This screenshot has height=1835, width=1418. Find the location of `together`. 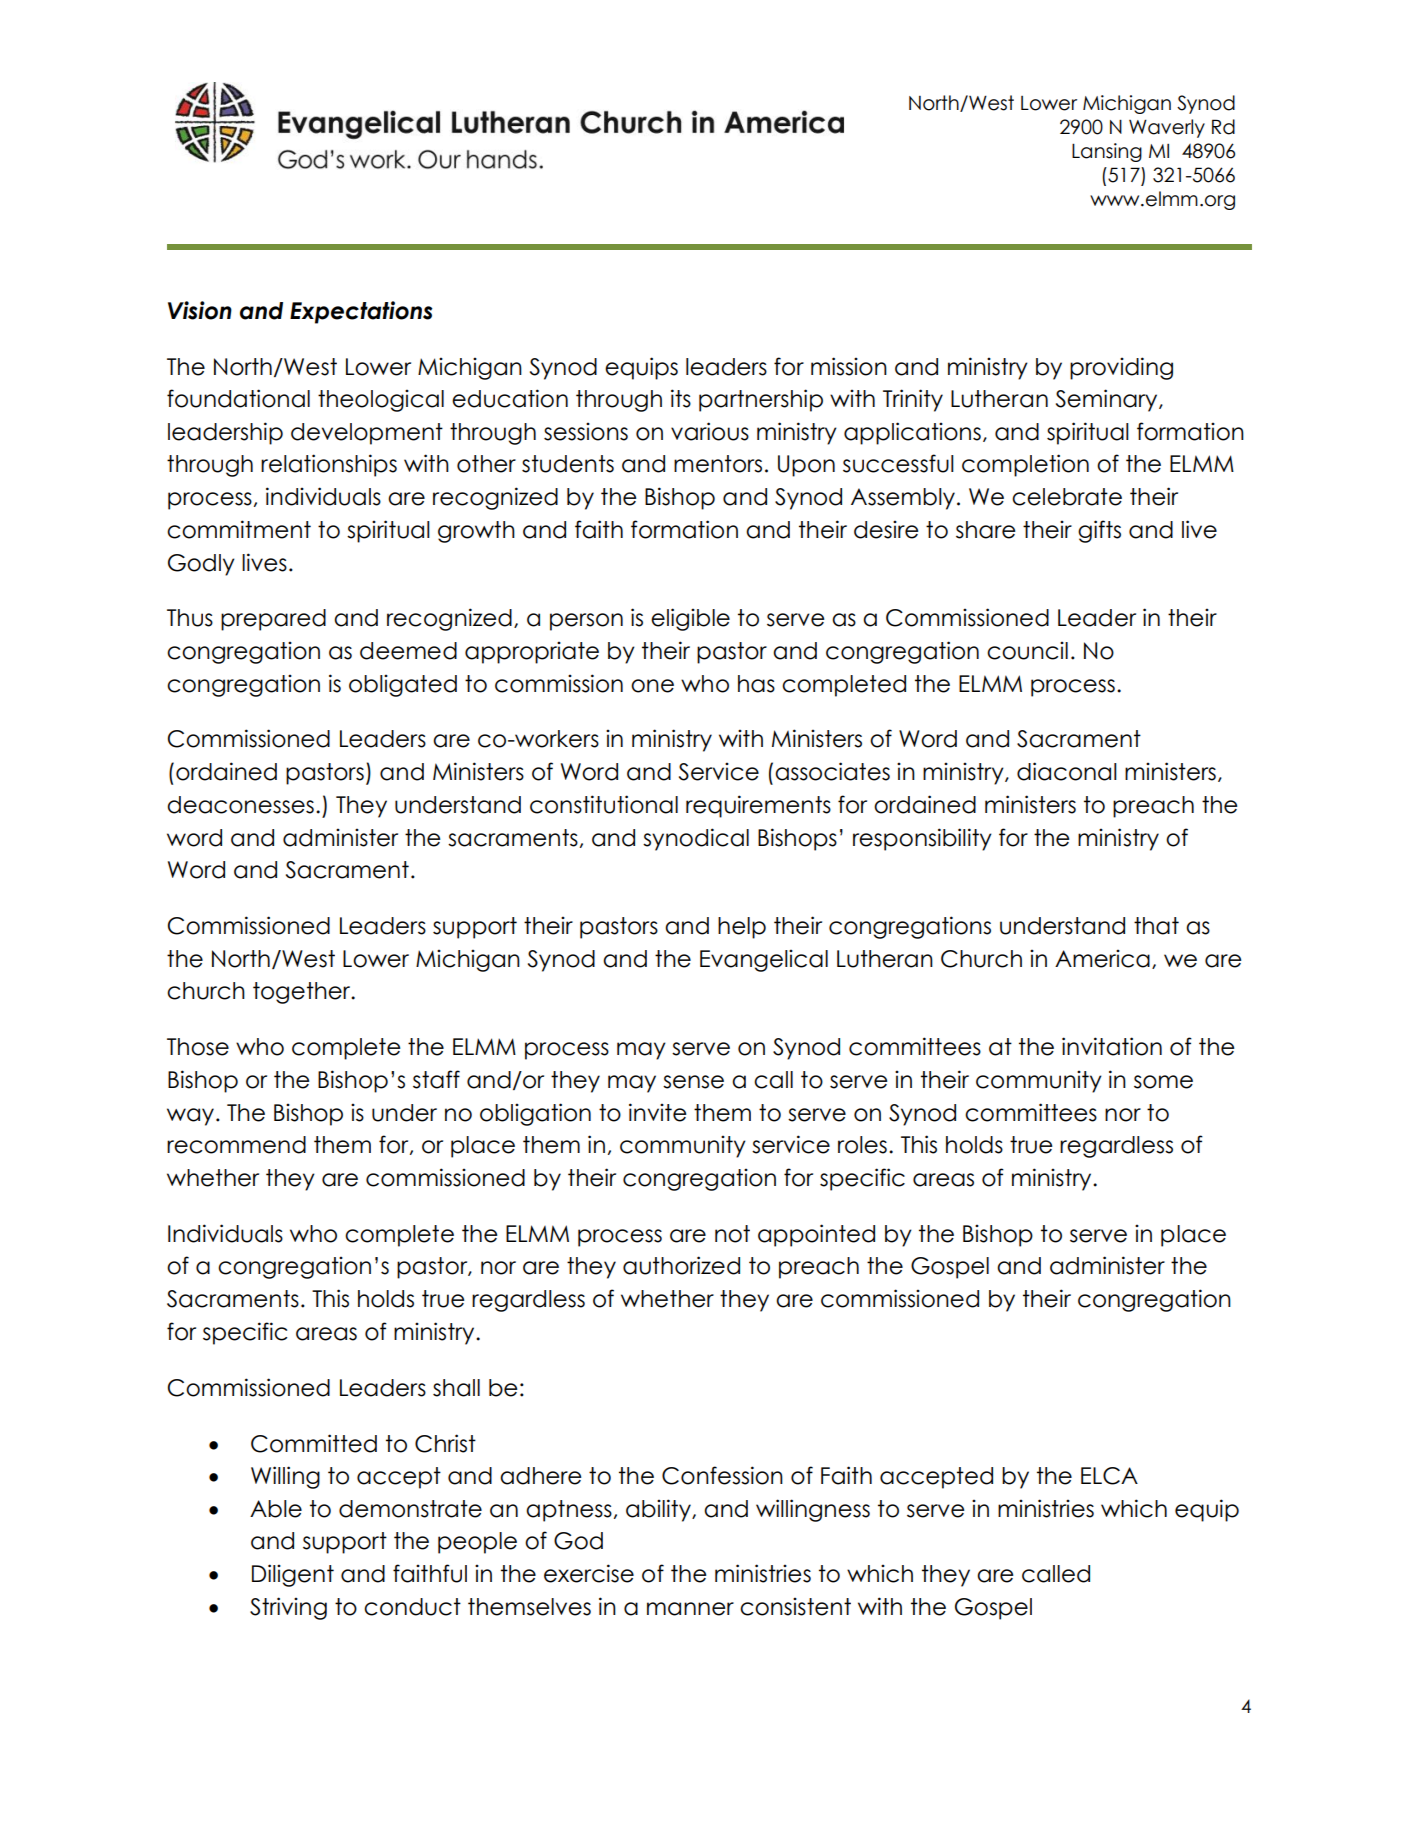

together is located at coordinates (303, 993).
